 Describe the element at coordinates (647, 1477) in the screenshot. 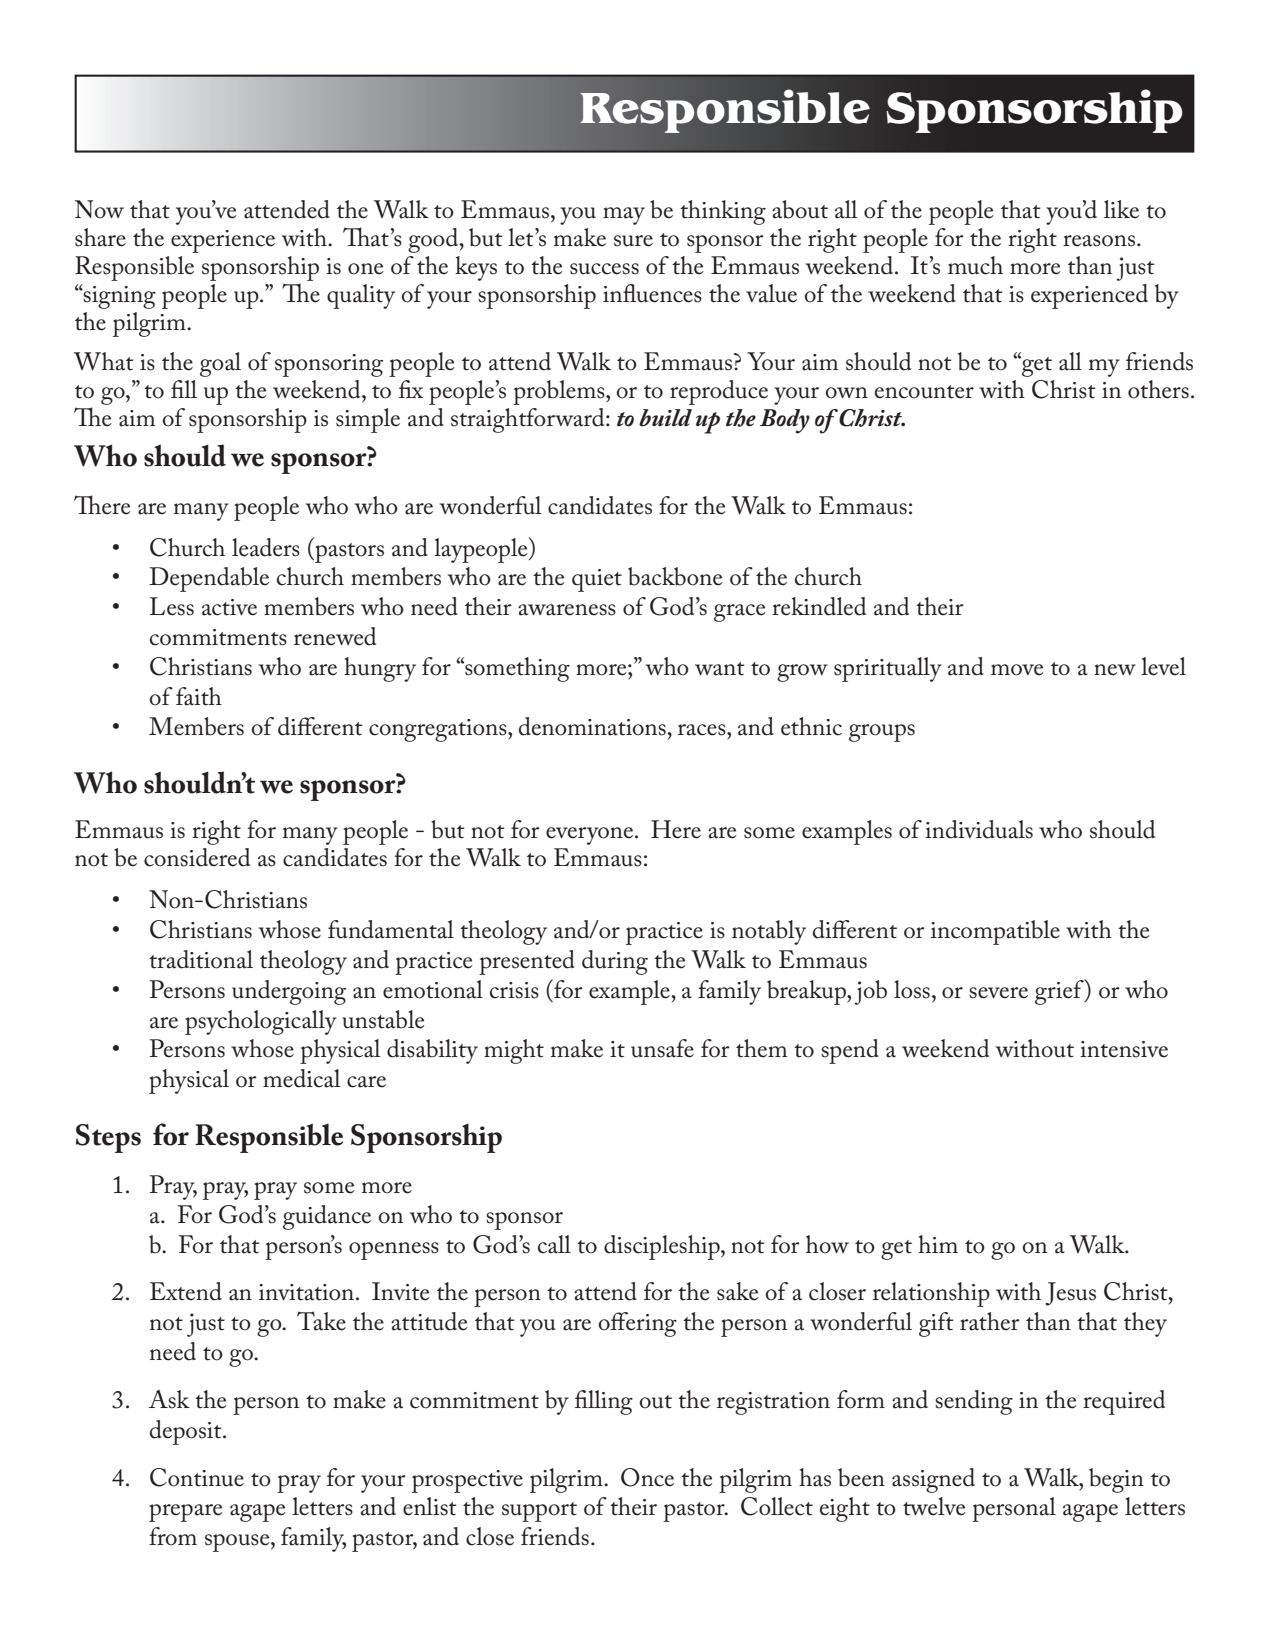

I see `Once` at that location.
